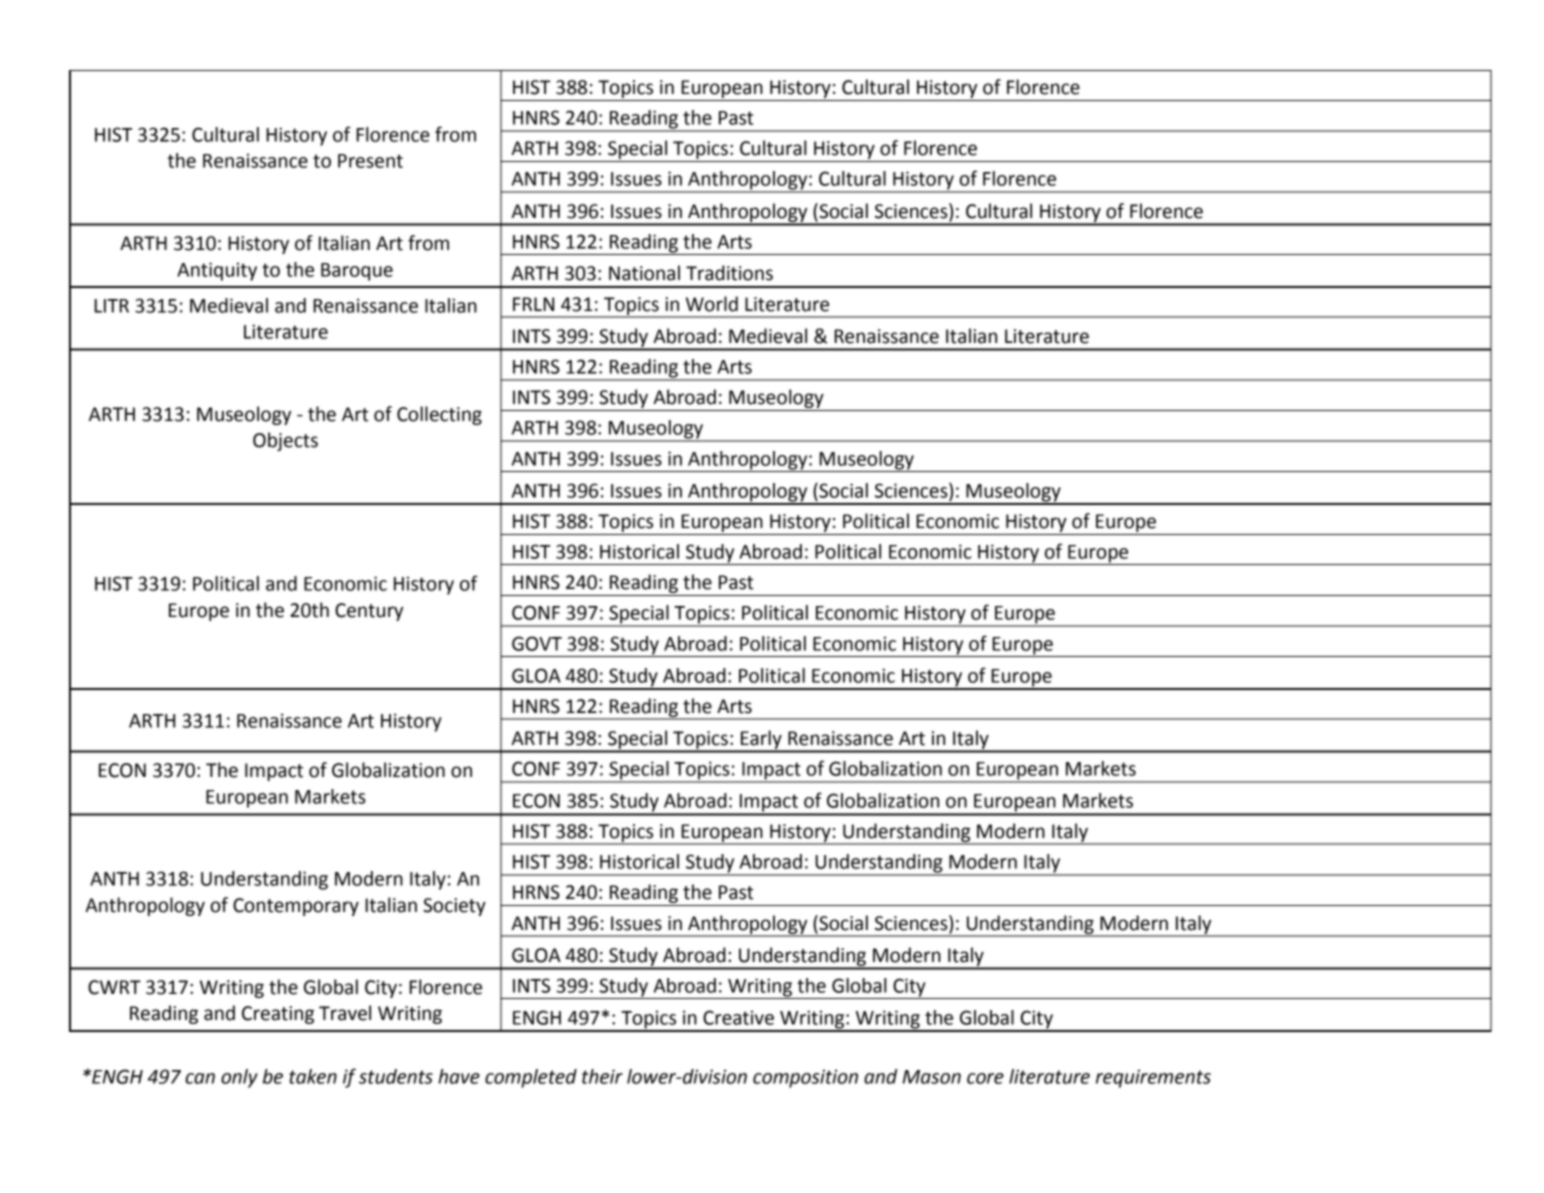 The height and width of the screenshot is (1193, 1544). What do you see at coordinates (285, 441) in the screenshot?
I see `Objects` at bounding box center [285, 441].
